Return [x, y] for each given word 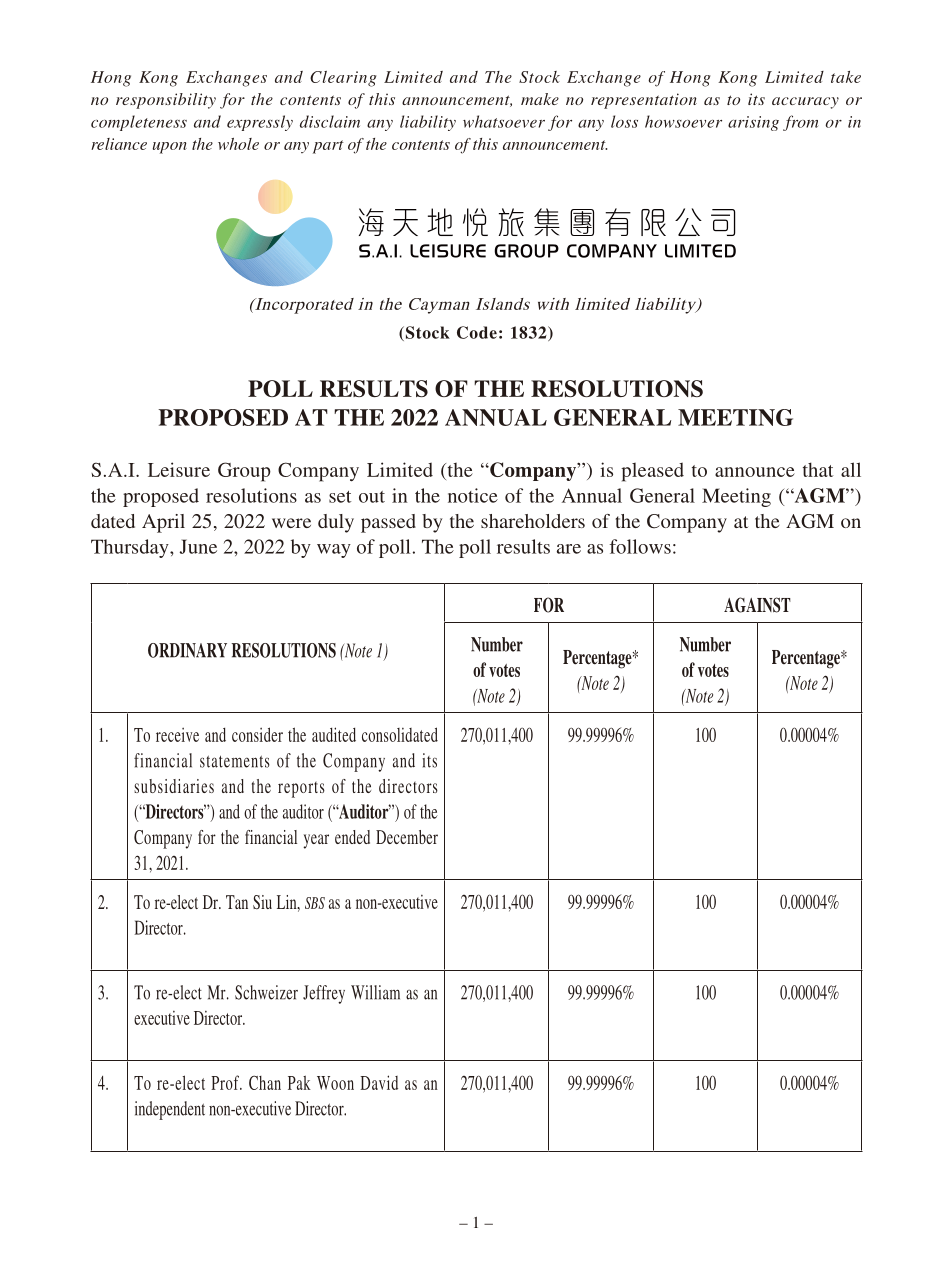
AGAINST [757, 605]
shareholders [533, 521]
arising [753, 123]
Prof [226, 1082]
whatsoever [504, 121]
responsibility [166, 101]
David [379, 1082]
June [198, 546]
